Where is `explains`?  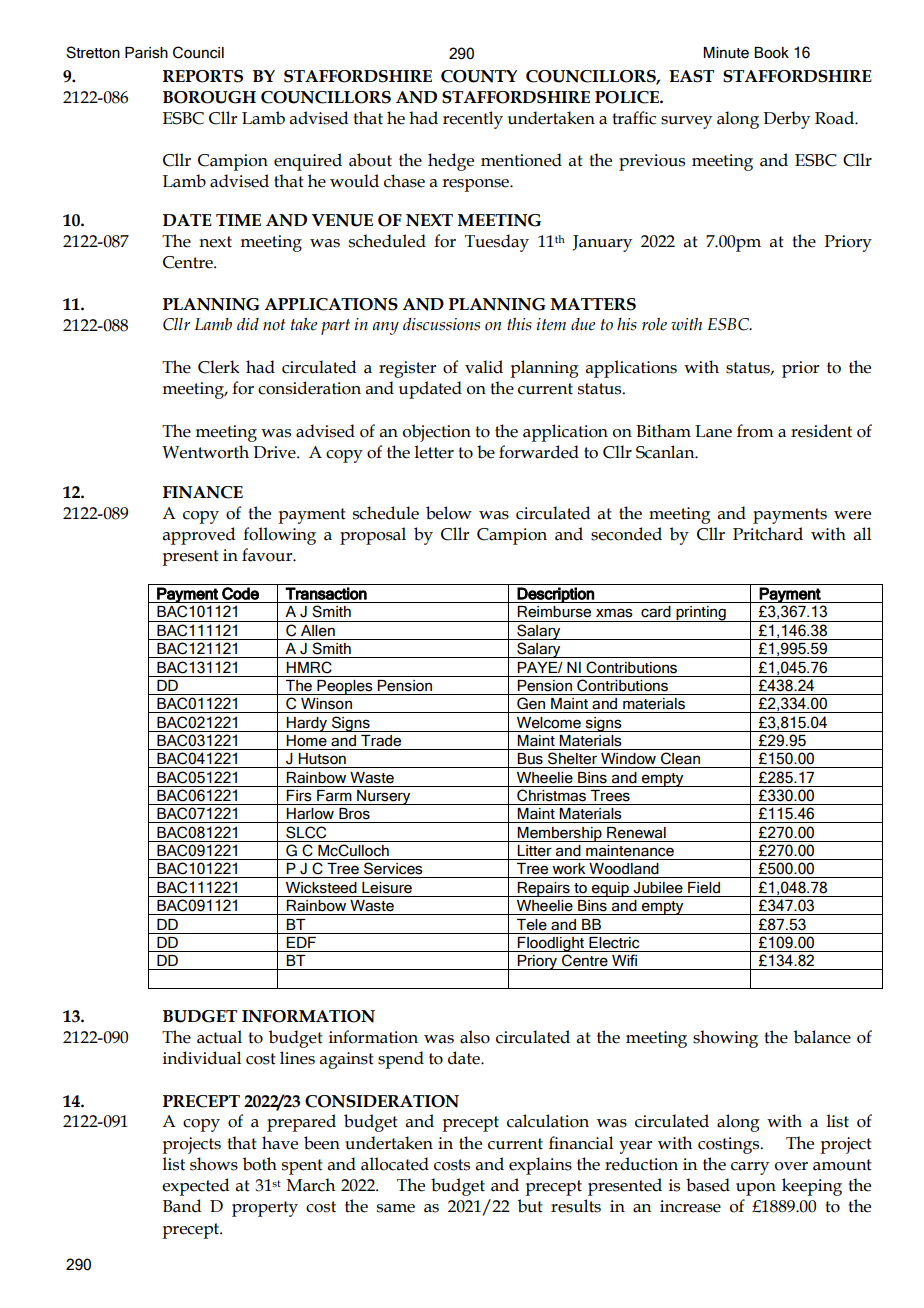
explains is located at coordinates (540, 1166).
